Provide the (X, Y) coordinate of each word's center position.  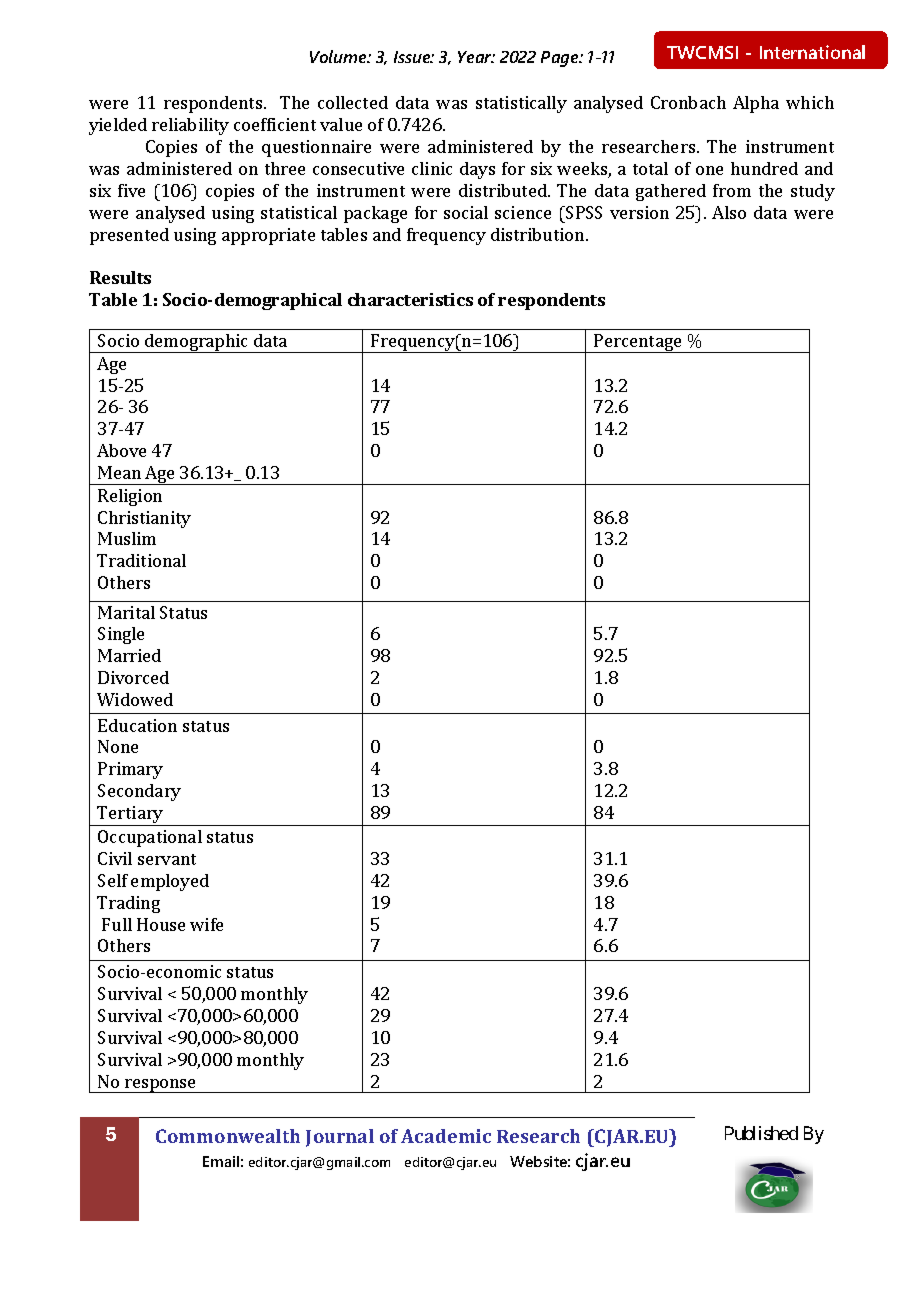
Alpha (756, 104)
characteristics (410, 299)
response (161, 1086)
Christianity (144, 519)
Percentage (638, 343)
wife (206, 924)
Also (729, 212)
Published (761, 1133)
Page (561, 59)
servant (167, 859)
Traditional (141, 560)
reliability (190, 126)
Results (120, 277)
